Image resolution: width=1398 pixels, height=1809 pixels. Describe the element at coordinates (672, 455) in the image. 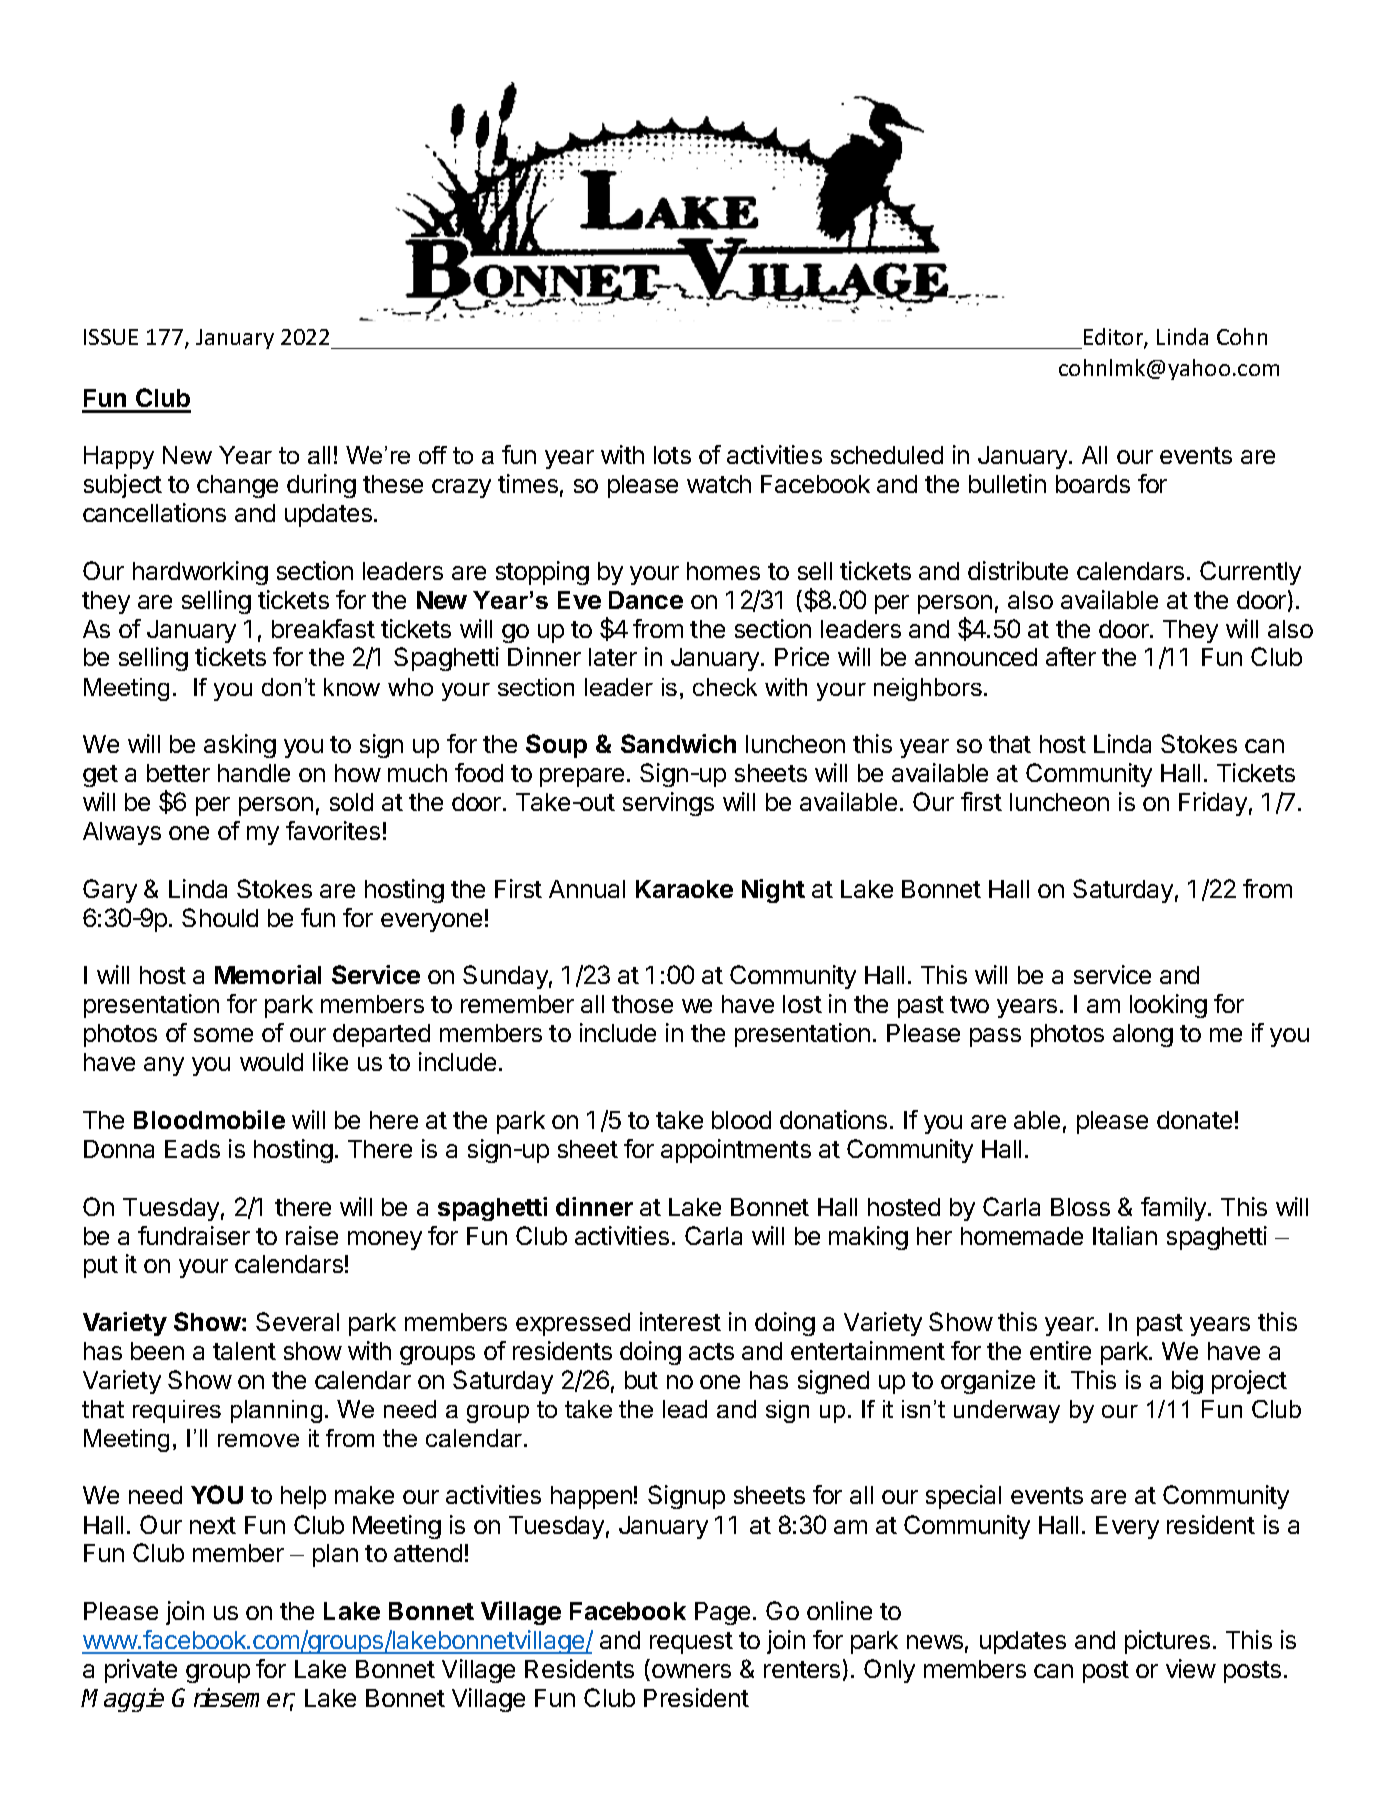

I see `lots` at that location.
